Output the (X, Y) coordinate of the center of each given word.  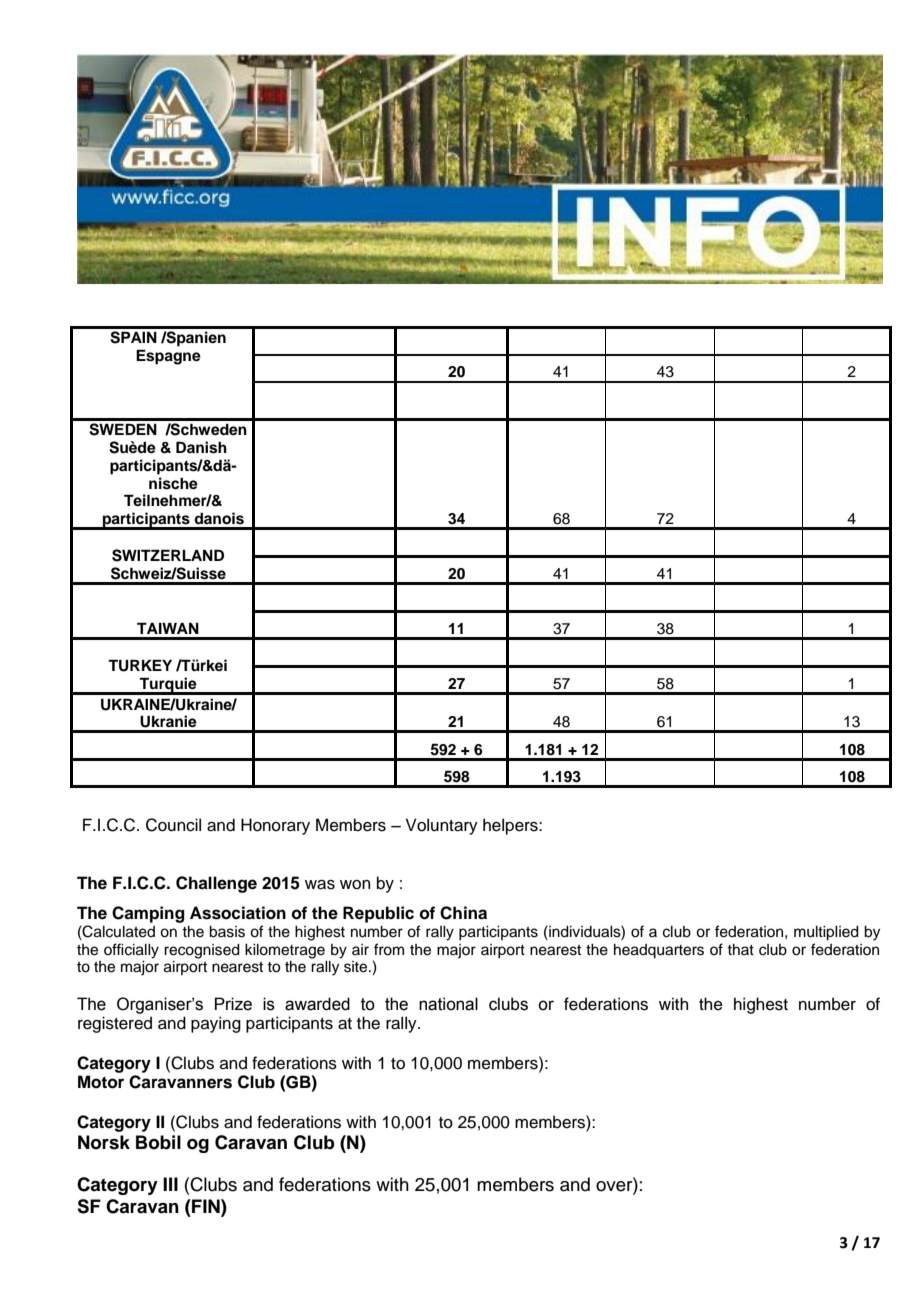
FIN (206, 1206)
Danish (201, 447)
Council (173, 825)
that (740, 949)
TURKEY (140, 665)
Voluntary (442, 826)
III (170, 1184)
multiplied (826, 933)
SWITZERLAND (168, 555)
